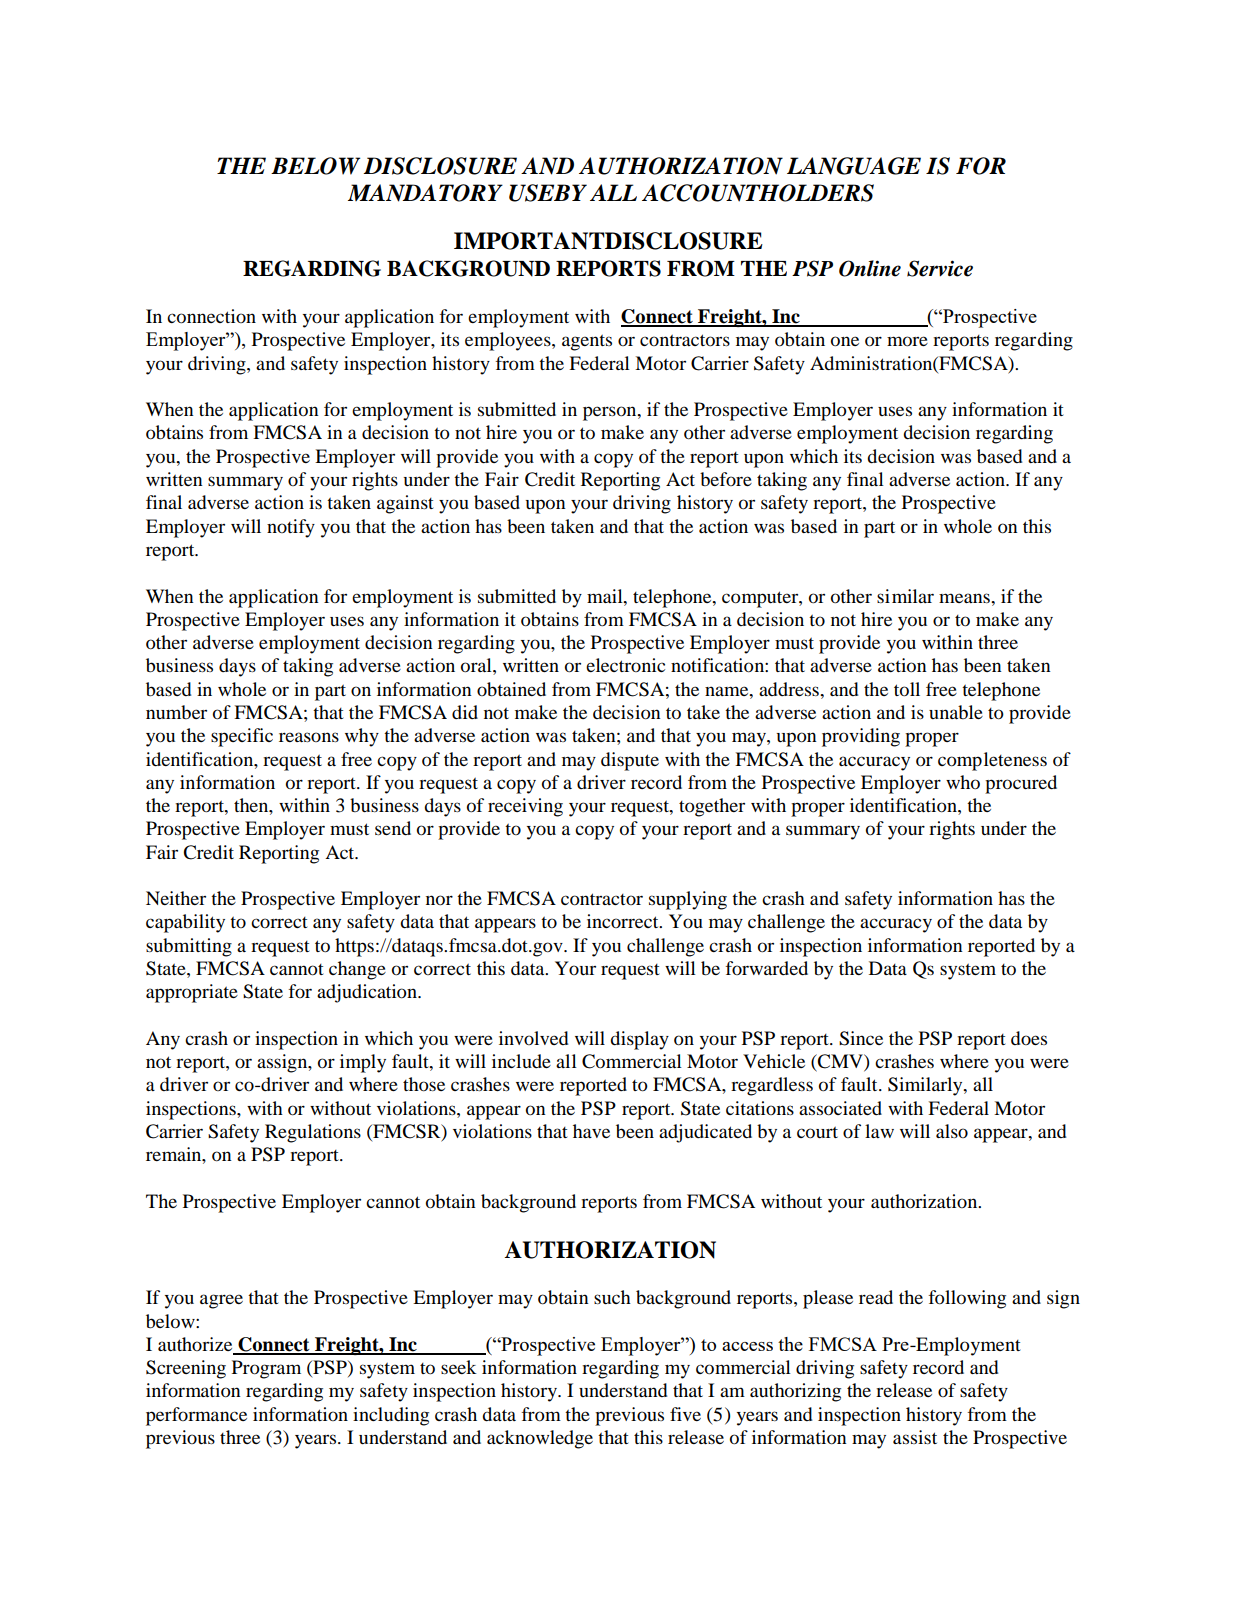 This screenshot has height=1603, width=1239. I want to click on Program, so click(266, 1369).
